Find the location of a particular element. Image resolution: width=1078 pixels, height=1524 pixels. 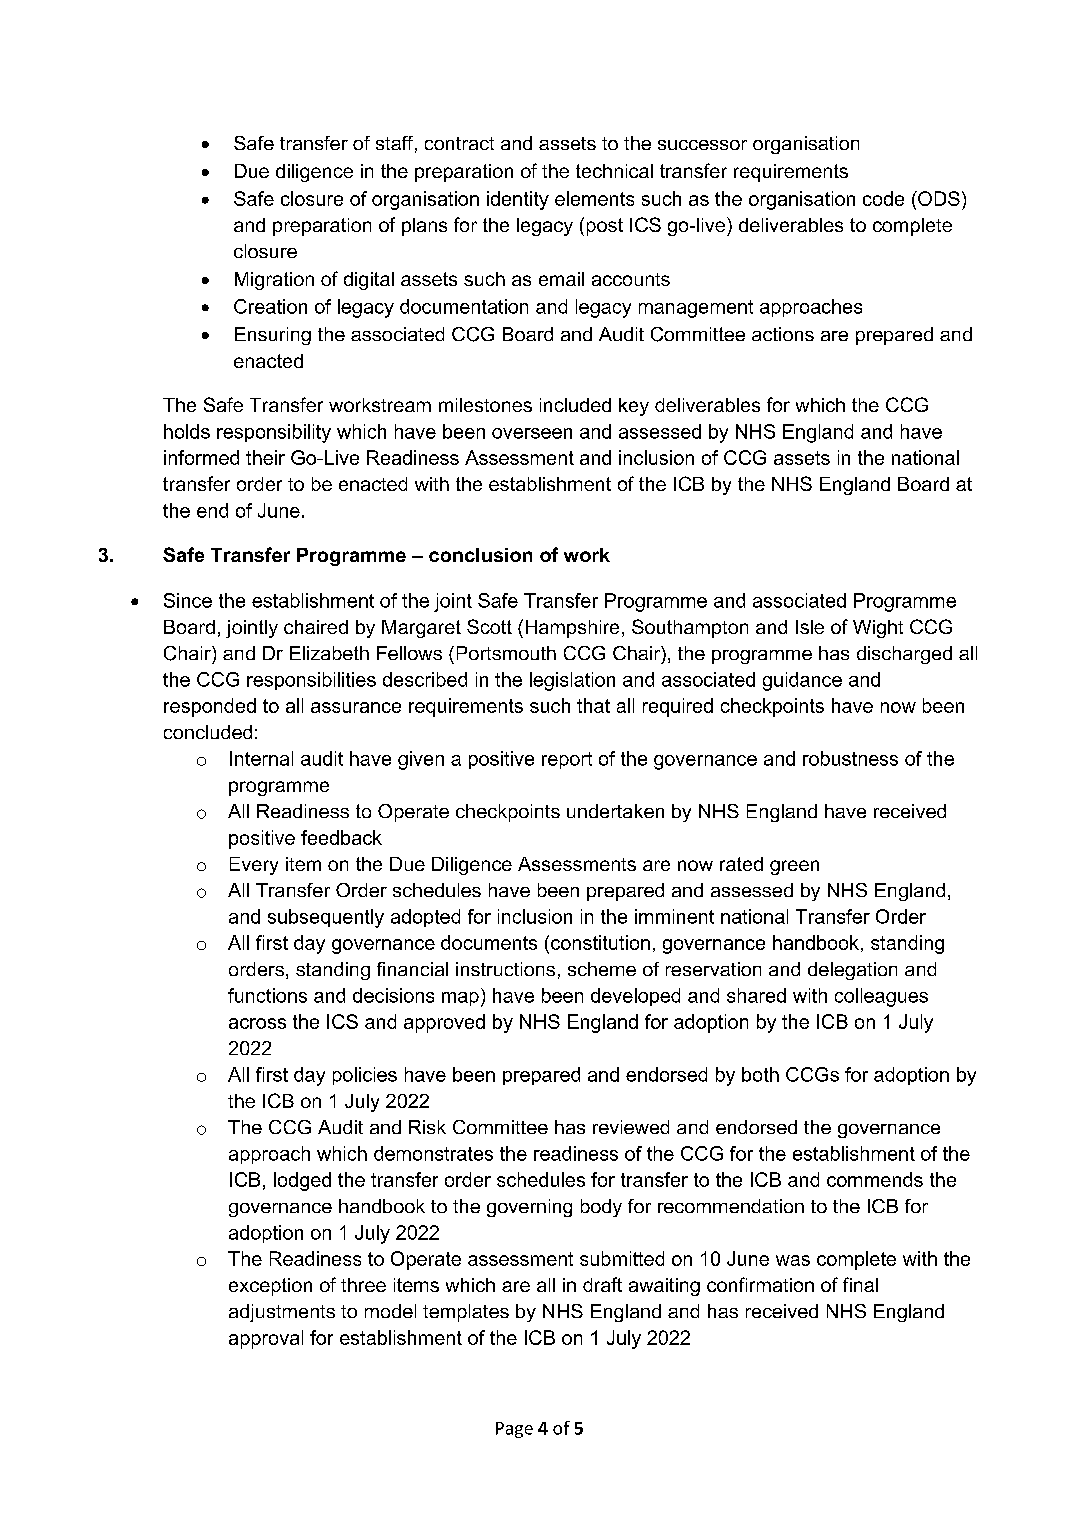

Internal is located at coordinates (261, 758).
